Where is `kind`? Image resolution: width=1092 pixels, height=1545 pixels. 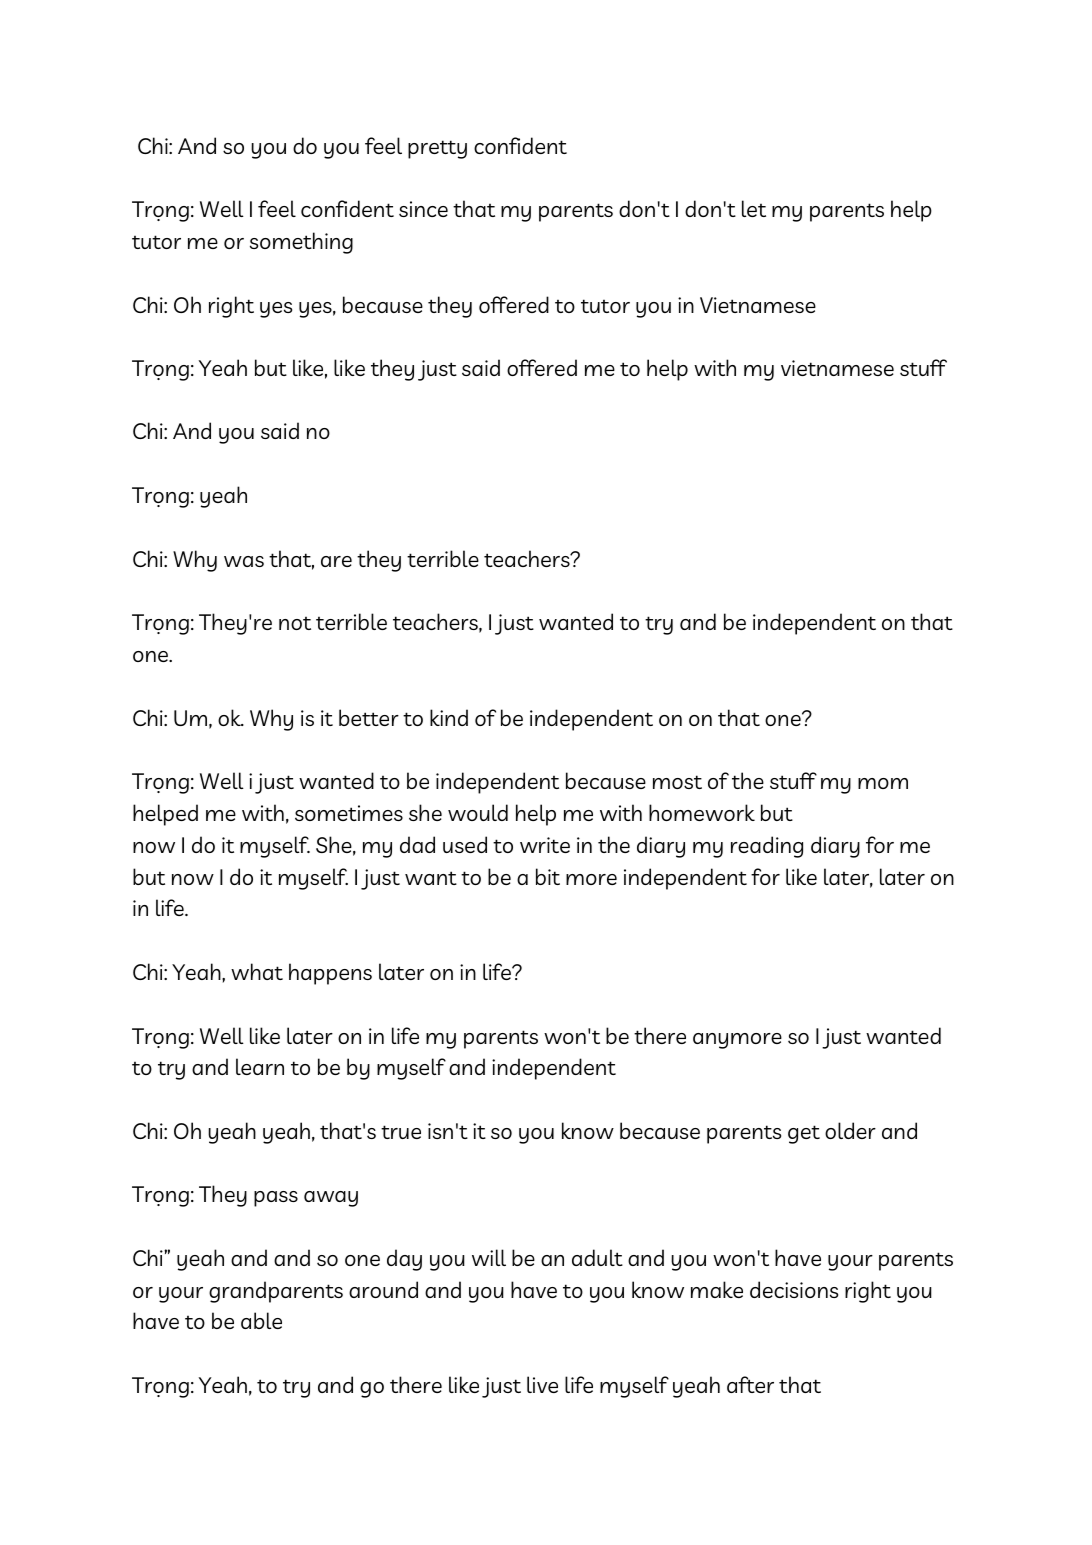
kind is located at coordinates (449, 717).
